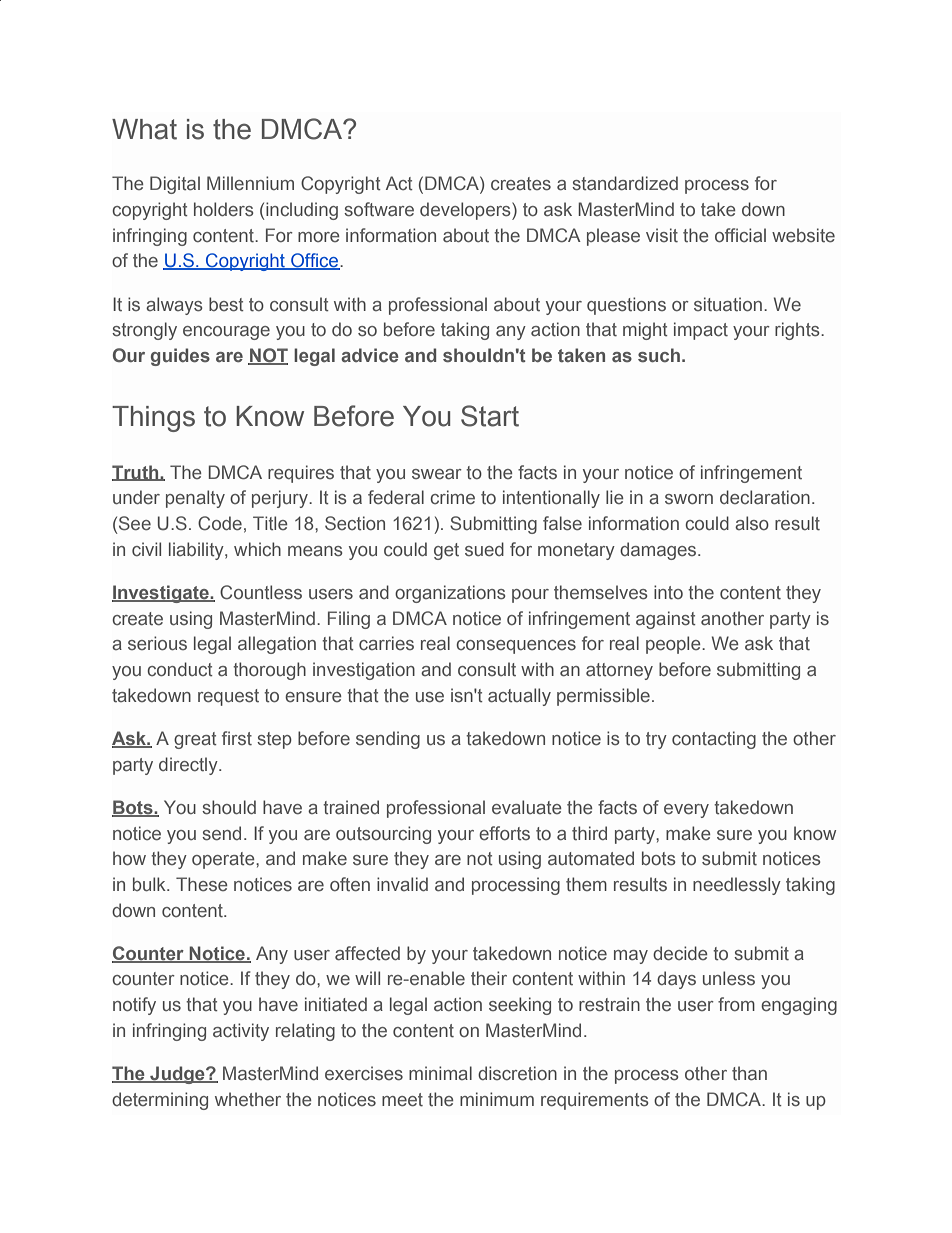  What do you see at coordinates (224, 860) in the image?
I see `operate` at bounding box center [224, 860].
